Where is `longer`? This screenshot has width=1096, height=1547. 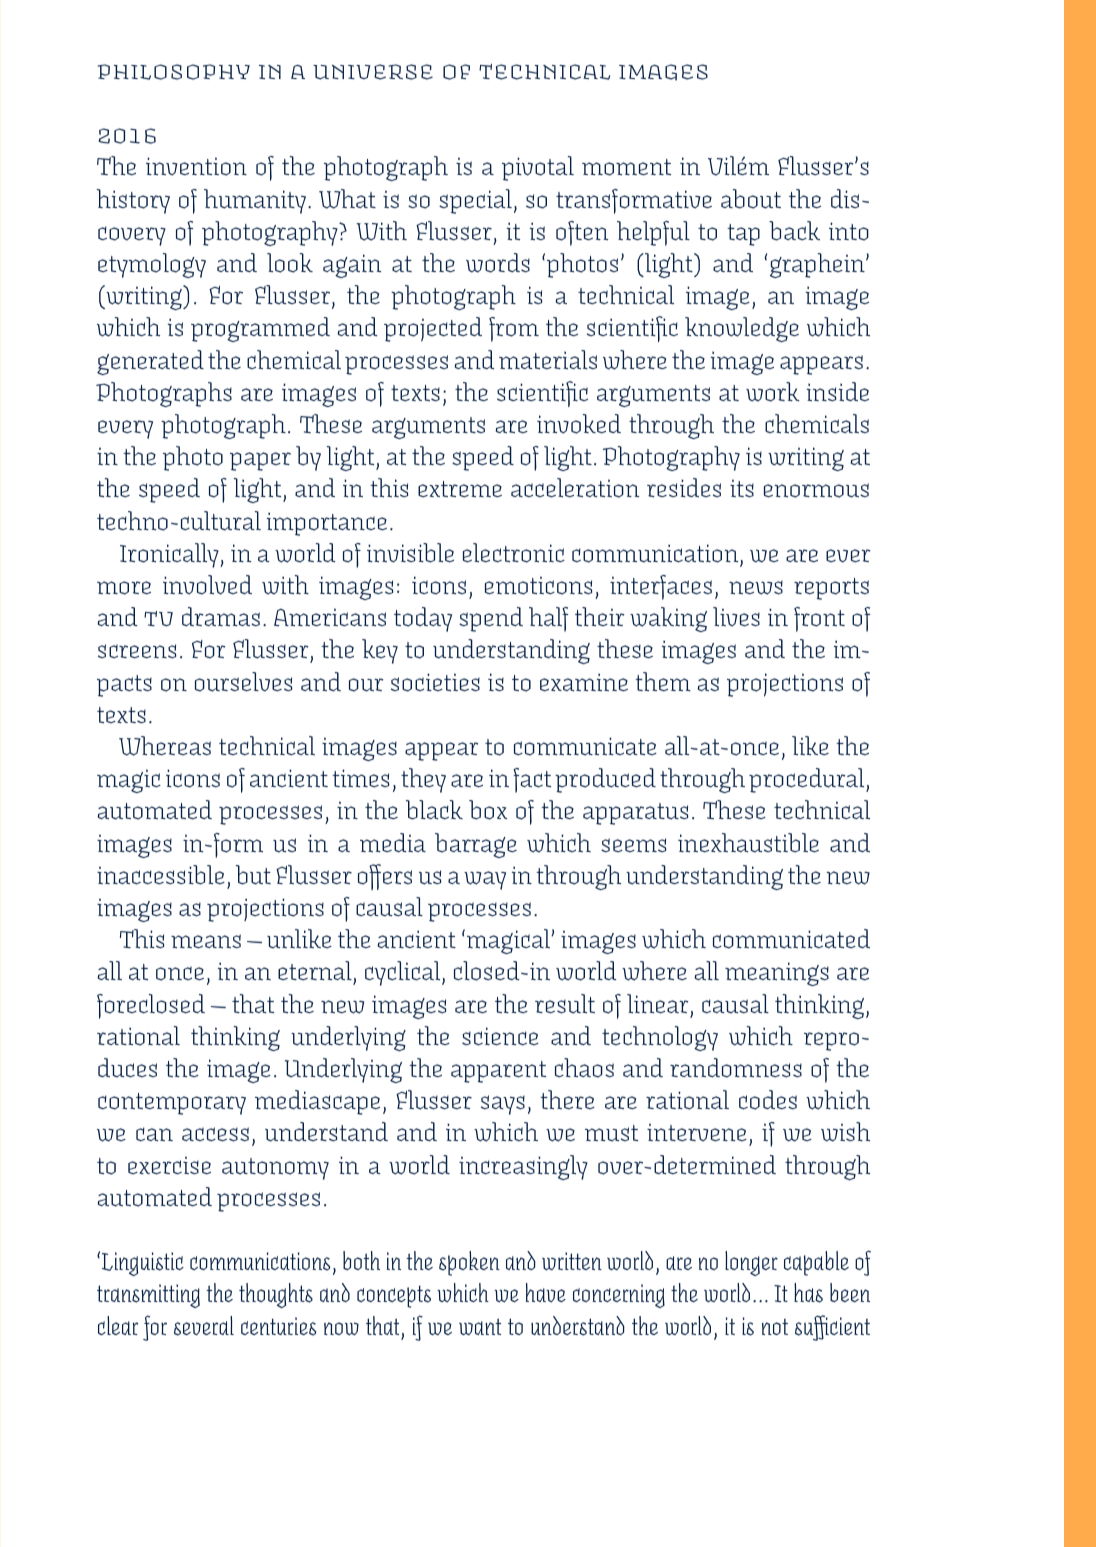
longer is located at coordinates (751, 1263).
